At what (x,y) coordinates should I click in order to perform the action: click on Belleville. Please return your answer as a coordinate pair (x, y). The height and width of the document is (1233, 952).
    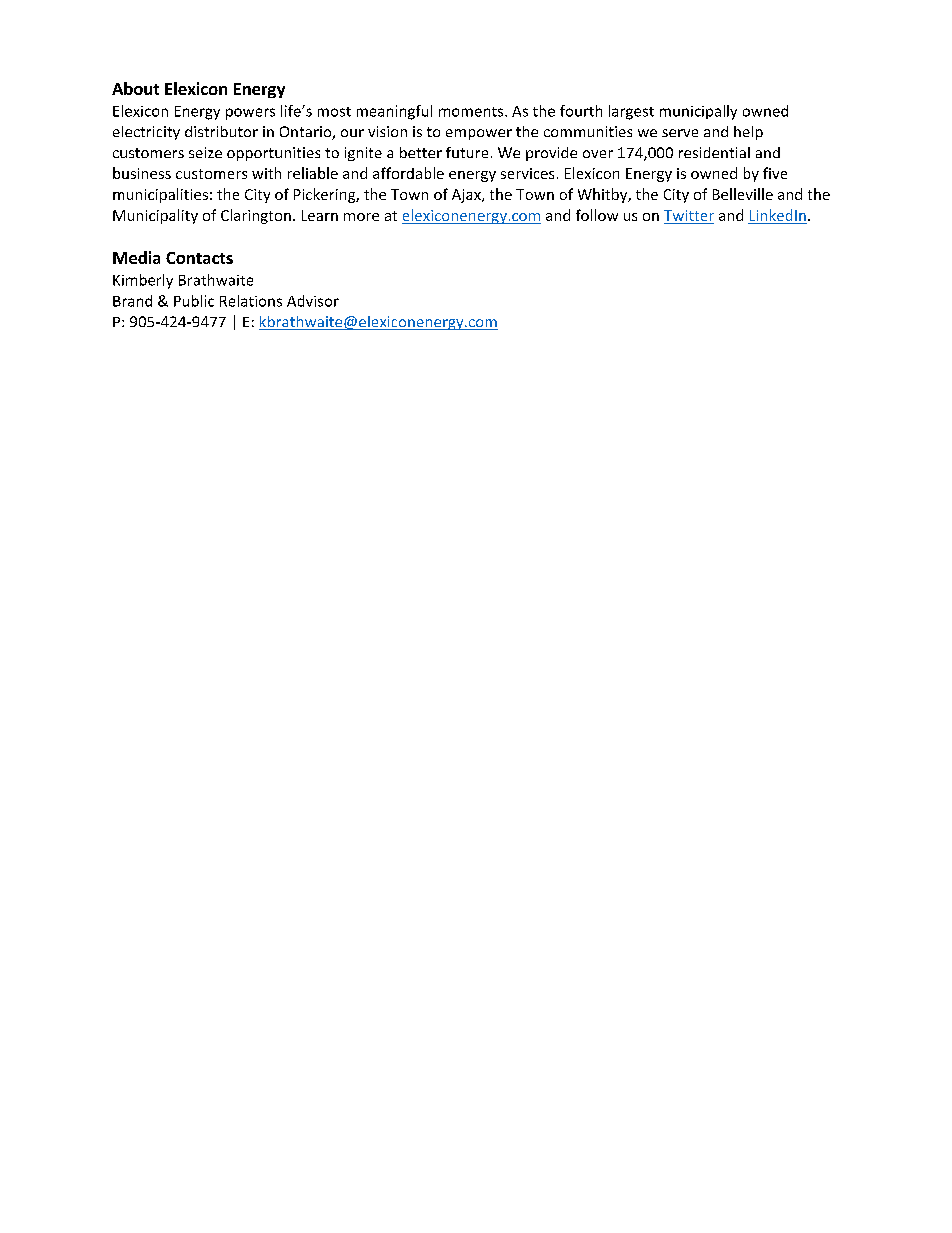
    Looking at the image, I should click on (743, 194).
